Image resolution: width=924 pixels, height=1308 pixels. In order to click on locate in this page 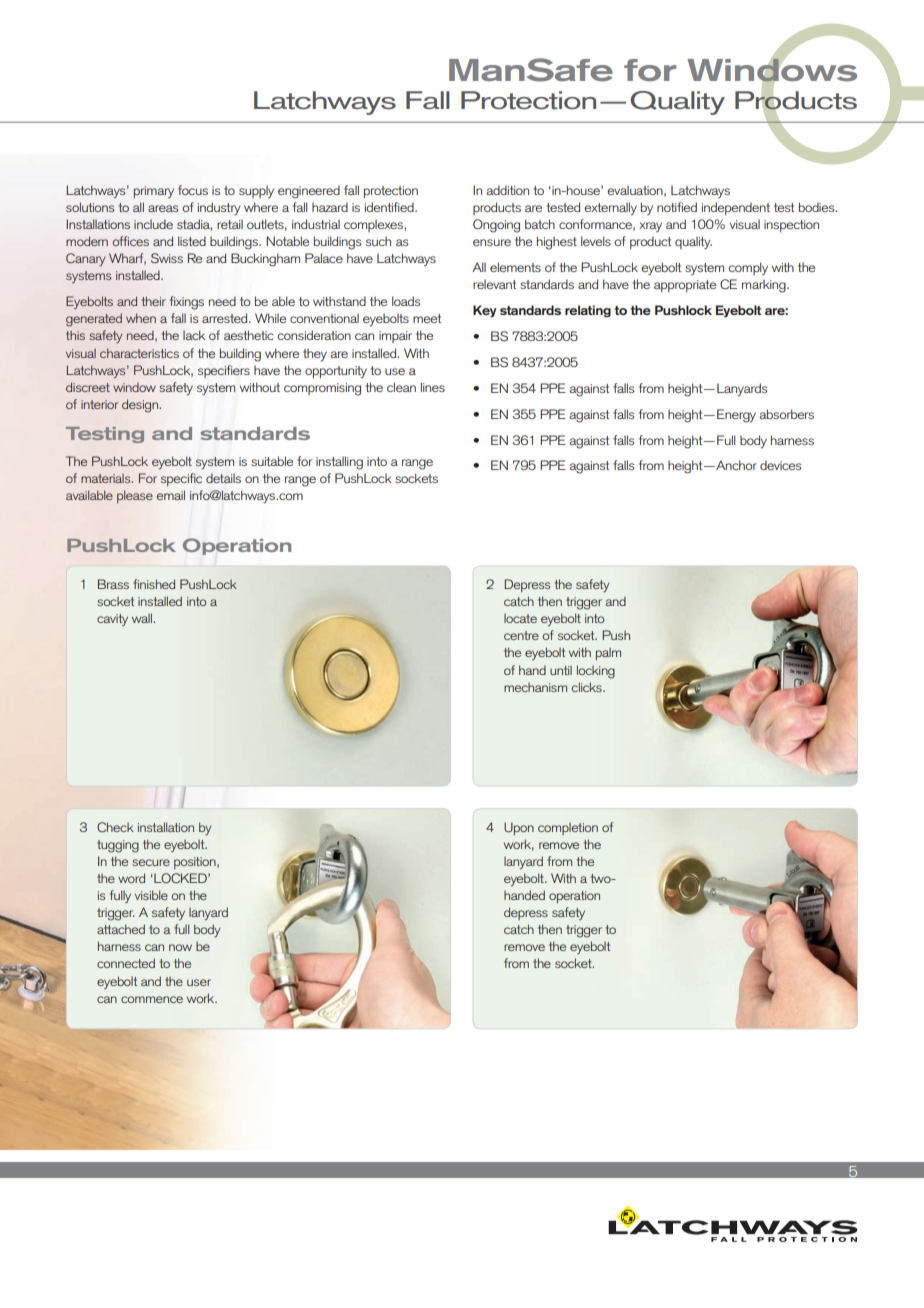, I will do `click(520, 618)`.
